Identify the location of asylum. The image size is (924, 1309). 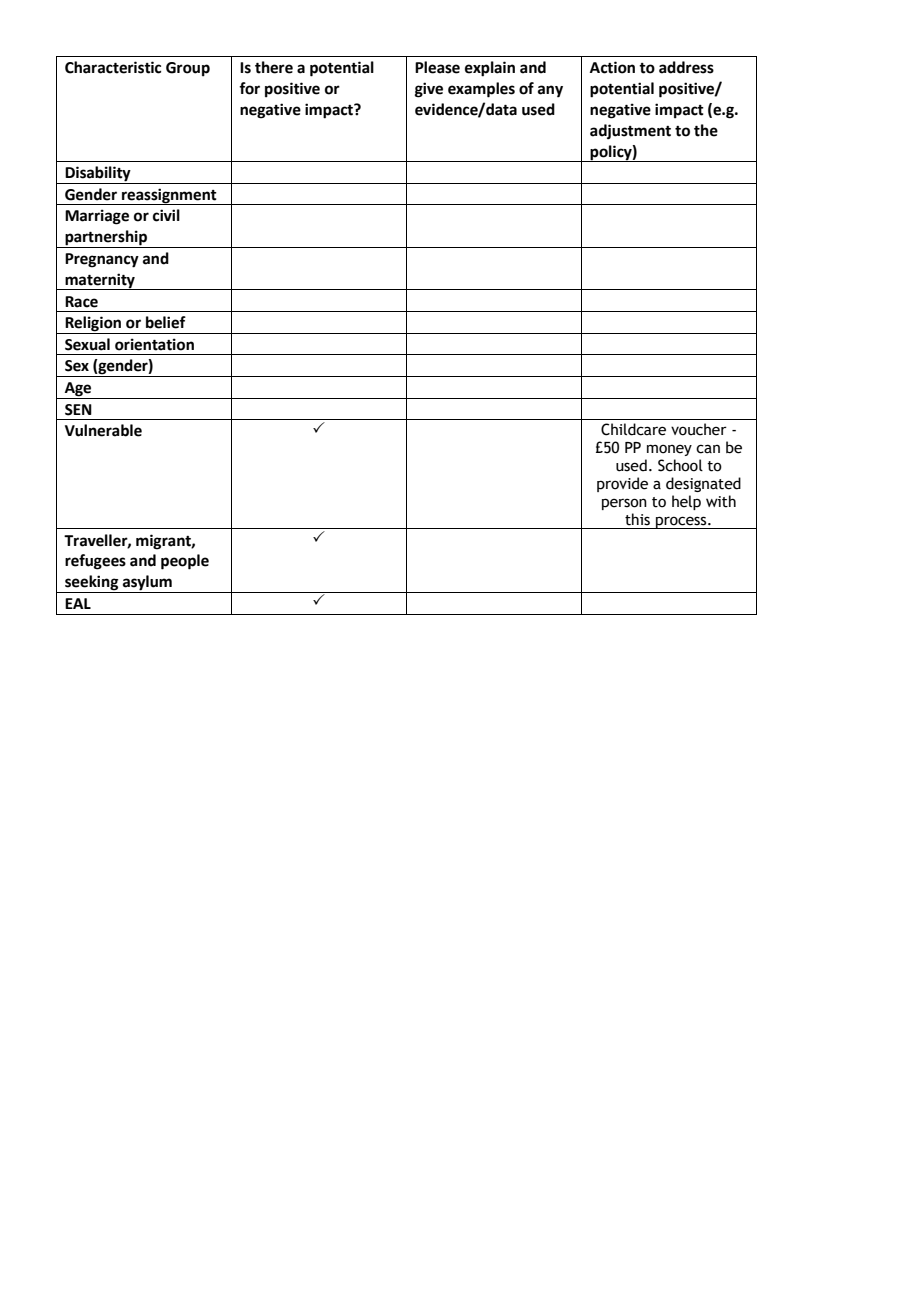
(147, 584).
